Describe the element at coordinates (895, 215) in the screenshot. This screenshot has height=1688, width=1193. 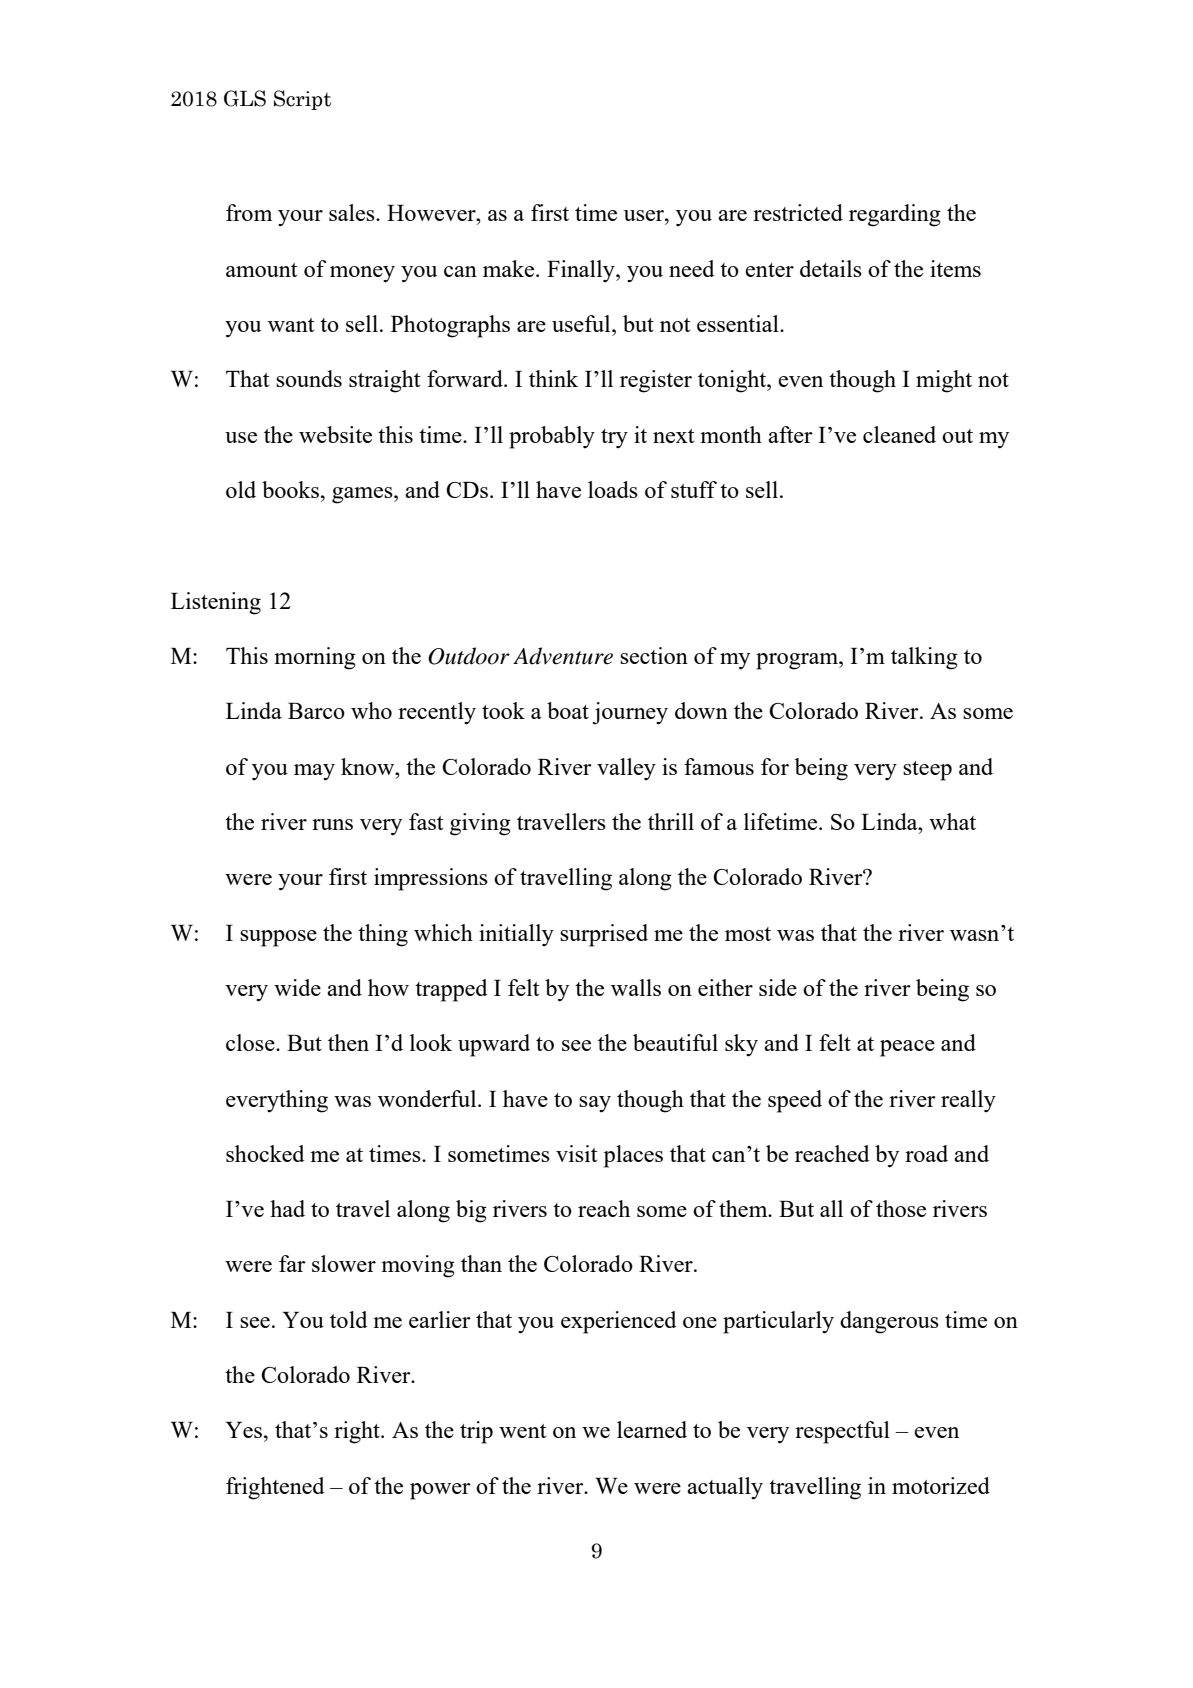
I see `regarding` at that location.
